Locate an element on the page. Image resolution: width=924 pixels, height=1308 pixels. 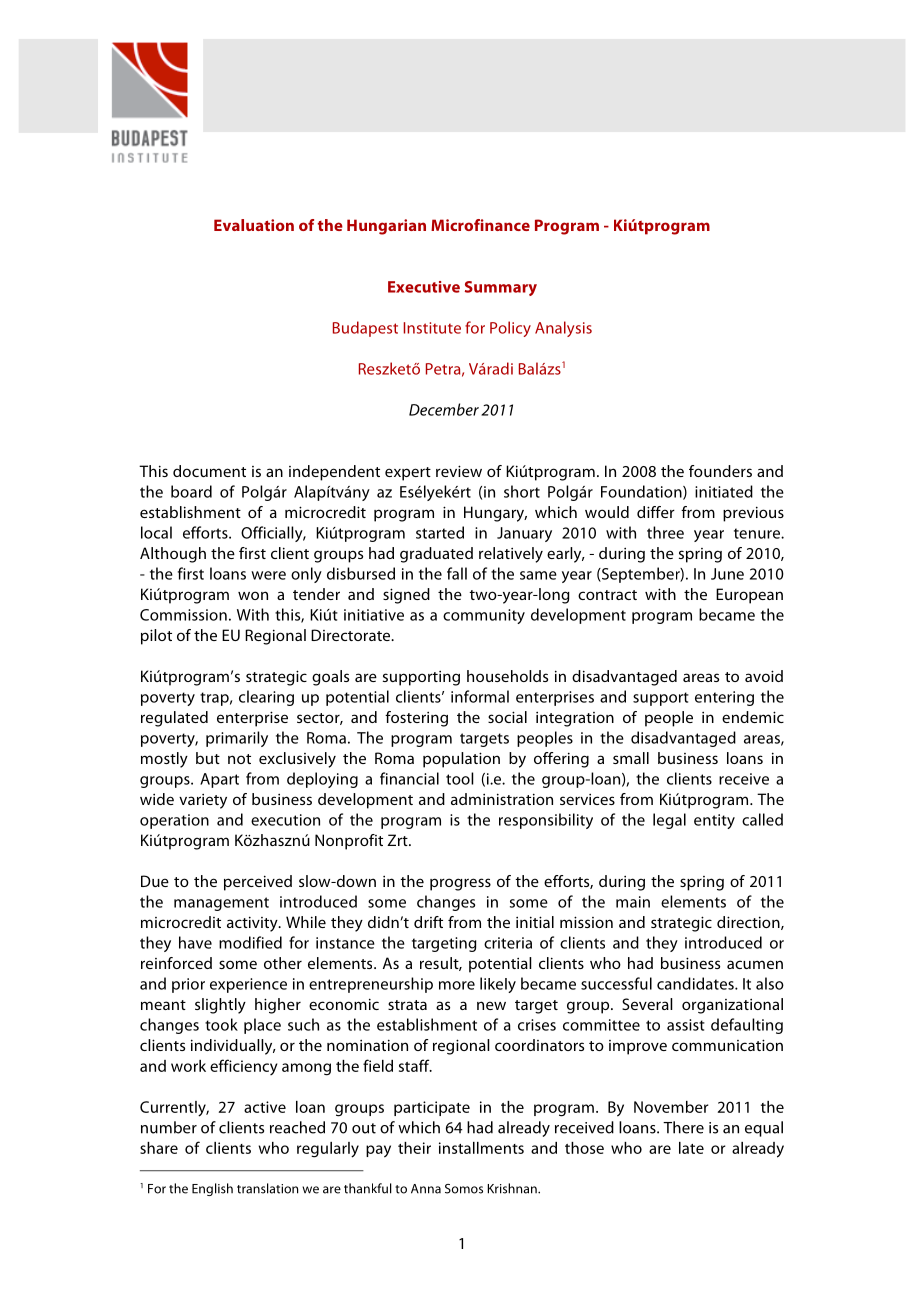
informal is located at coordinates (480, 696).
